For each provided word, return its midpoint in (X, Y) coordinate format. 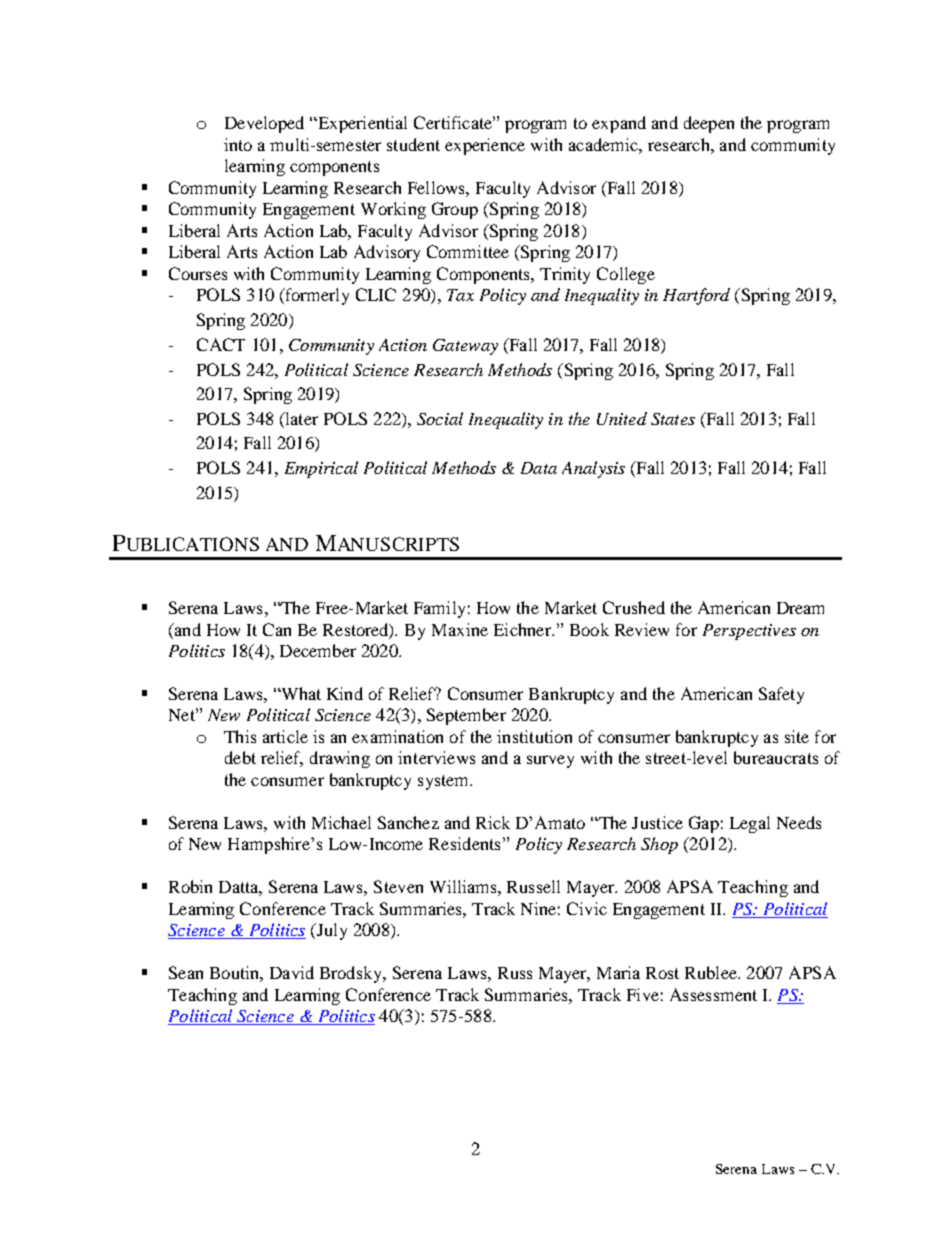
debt (240, 757)
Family (439, 609)
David (292, 972)
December (318, 650)
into (238, 144)
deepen (709, 124)
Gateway (465, 347)
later (300, 418)
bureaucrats (776, 757)
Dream (800, 608)
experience (485, 146)
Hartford (696, 296)
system (444, 782)
